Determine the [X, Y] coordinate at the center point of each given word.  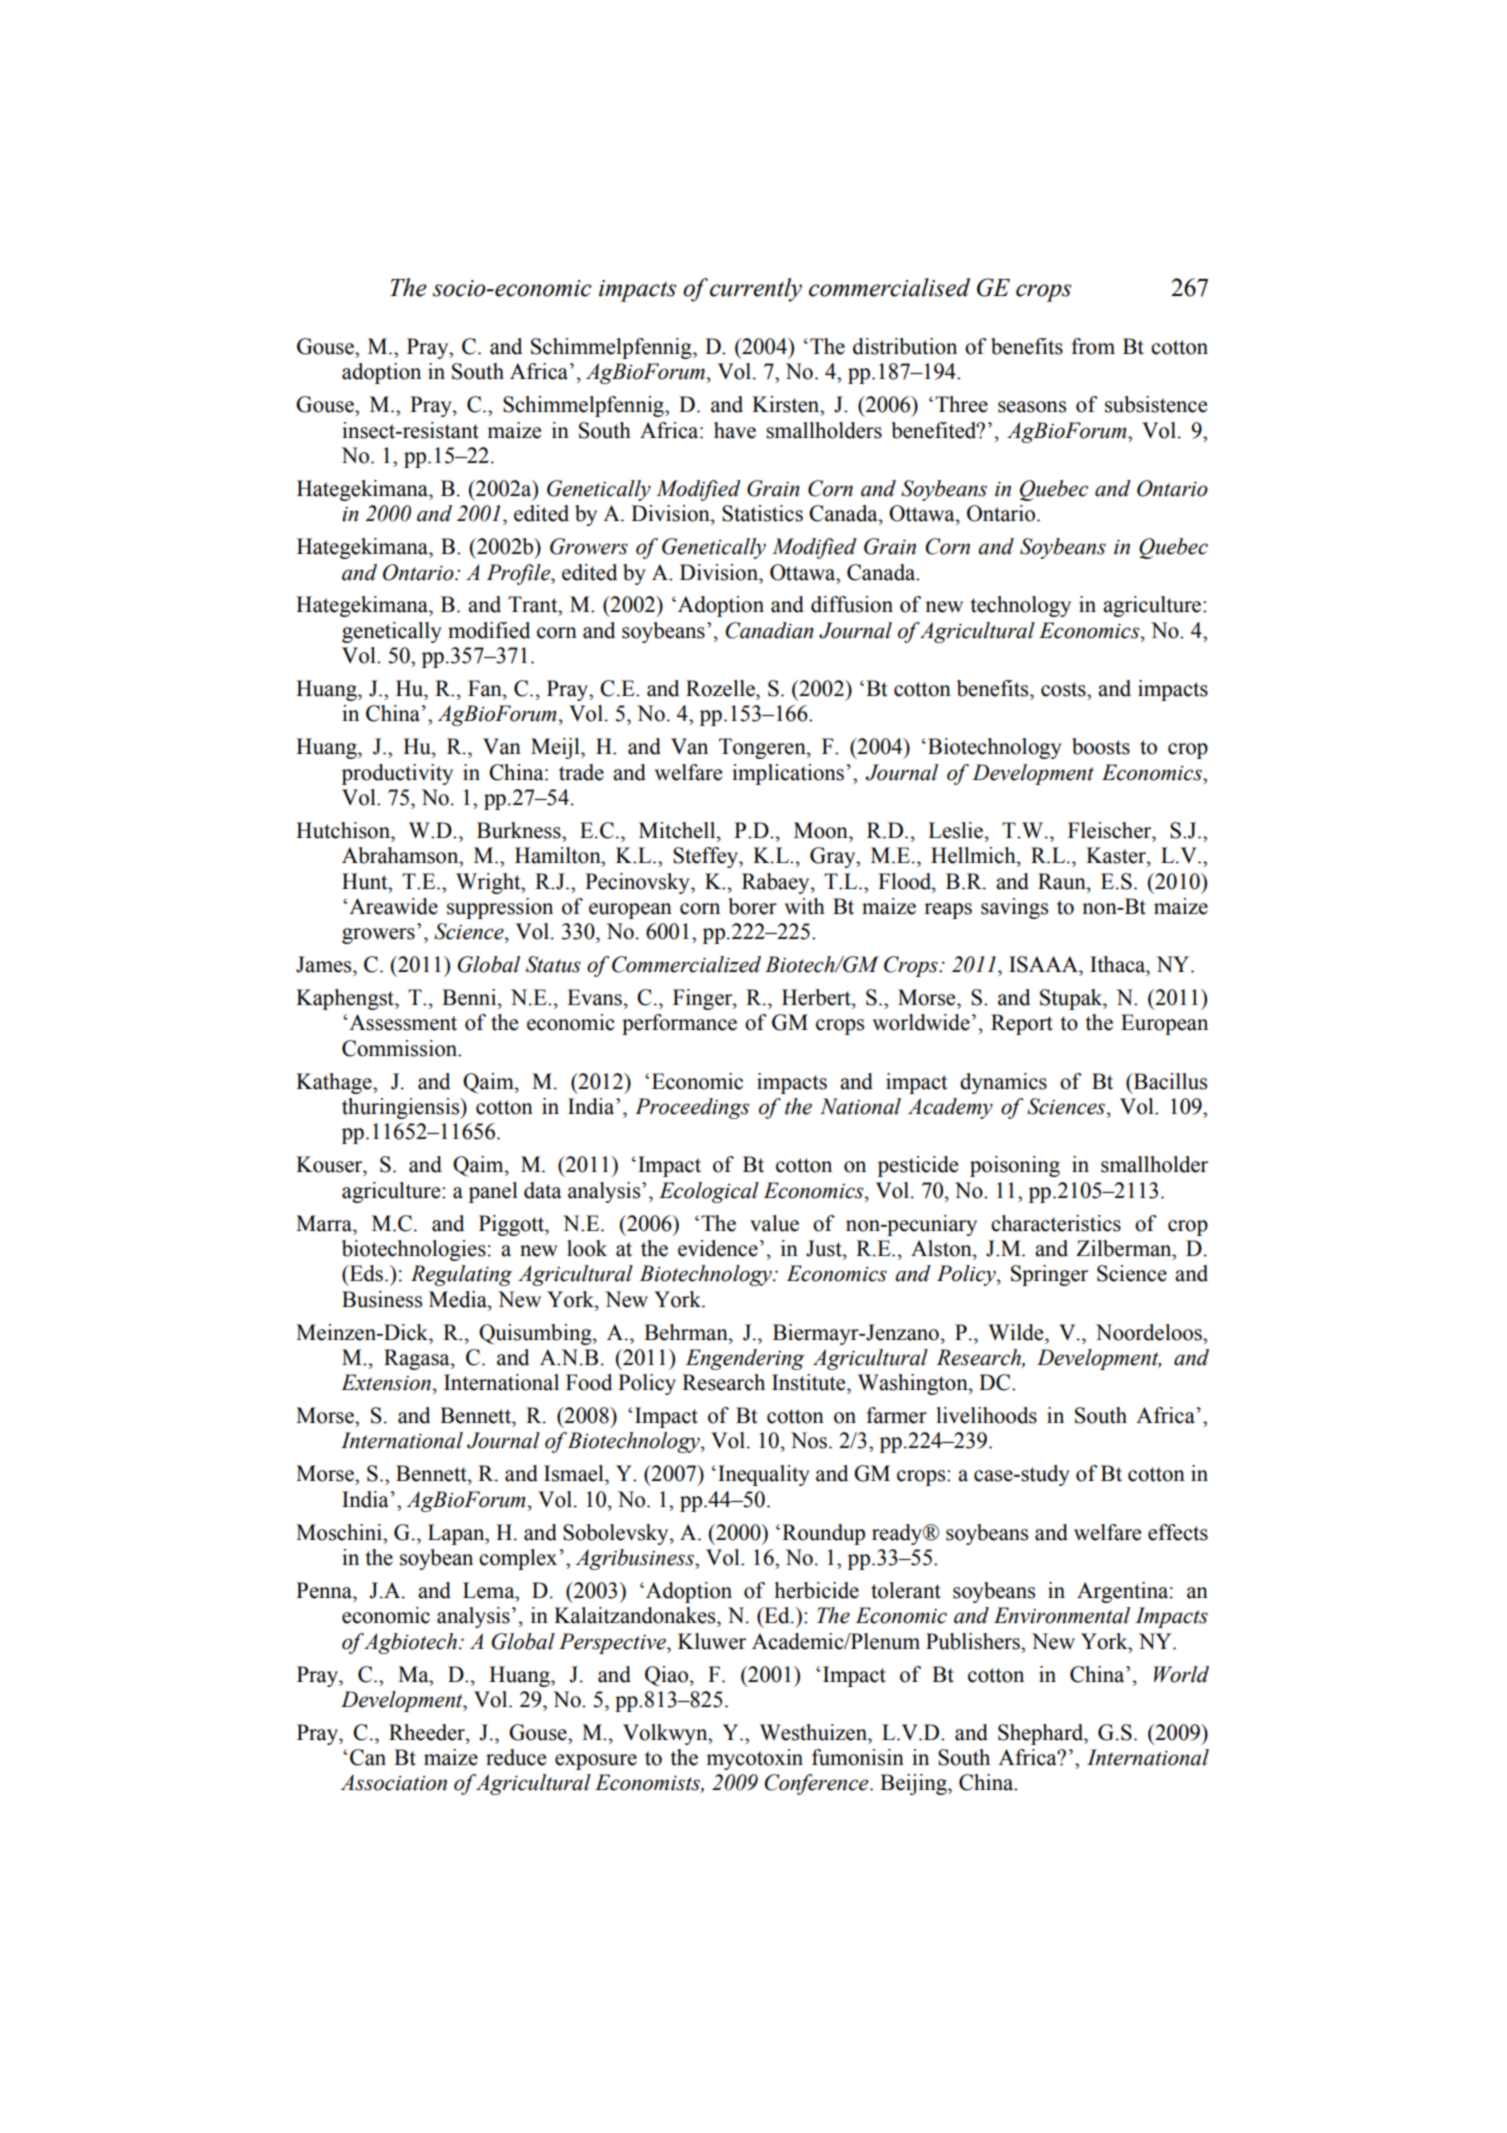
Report [1022, 1024]
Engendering [744, 1359]
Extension [386, 1382]
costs [1064, 689]
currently [756, 290]
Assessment [403, 1022]
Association [394, 1782]
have [735, 430]
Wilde [1017, 1332]
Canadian [769, 630]
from [1093, 346]
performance [679, 1024]
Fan [486, 688]
